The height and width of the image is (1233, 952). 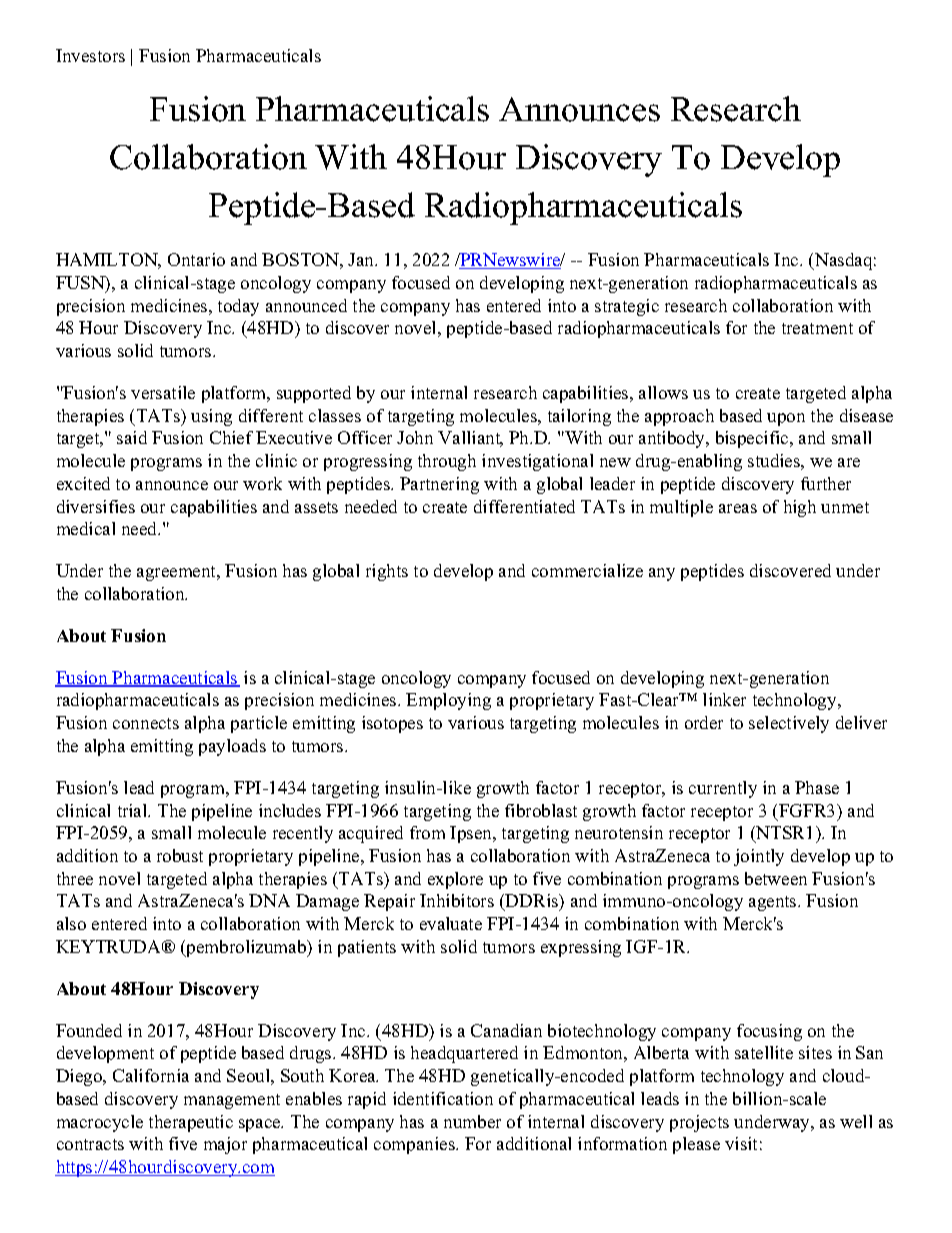 What do you see at coordinates (472, 1121) in the image?
I see `number` at bounding box center [472, 1121].
